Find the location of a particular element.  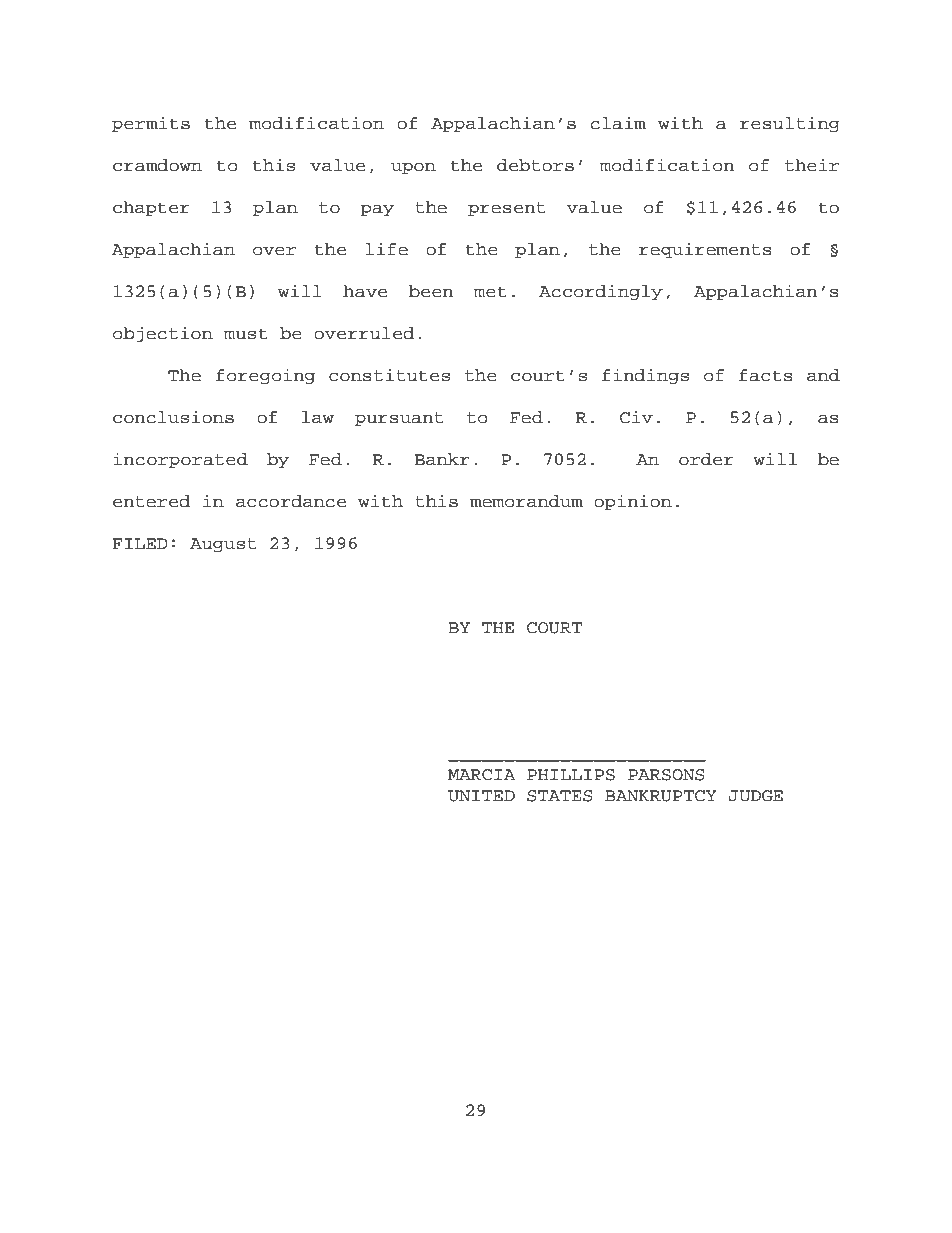

permits is located at coordinates (151, 124).
